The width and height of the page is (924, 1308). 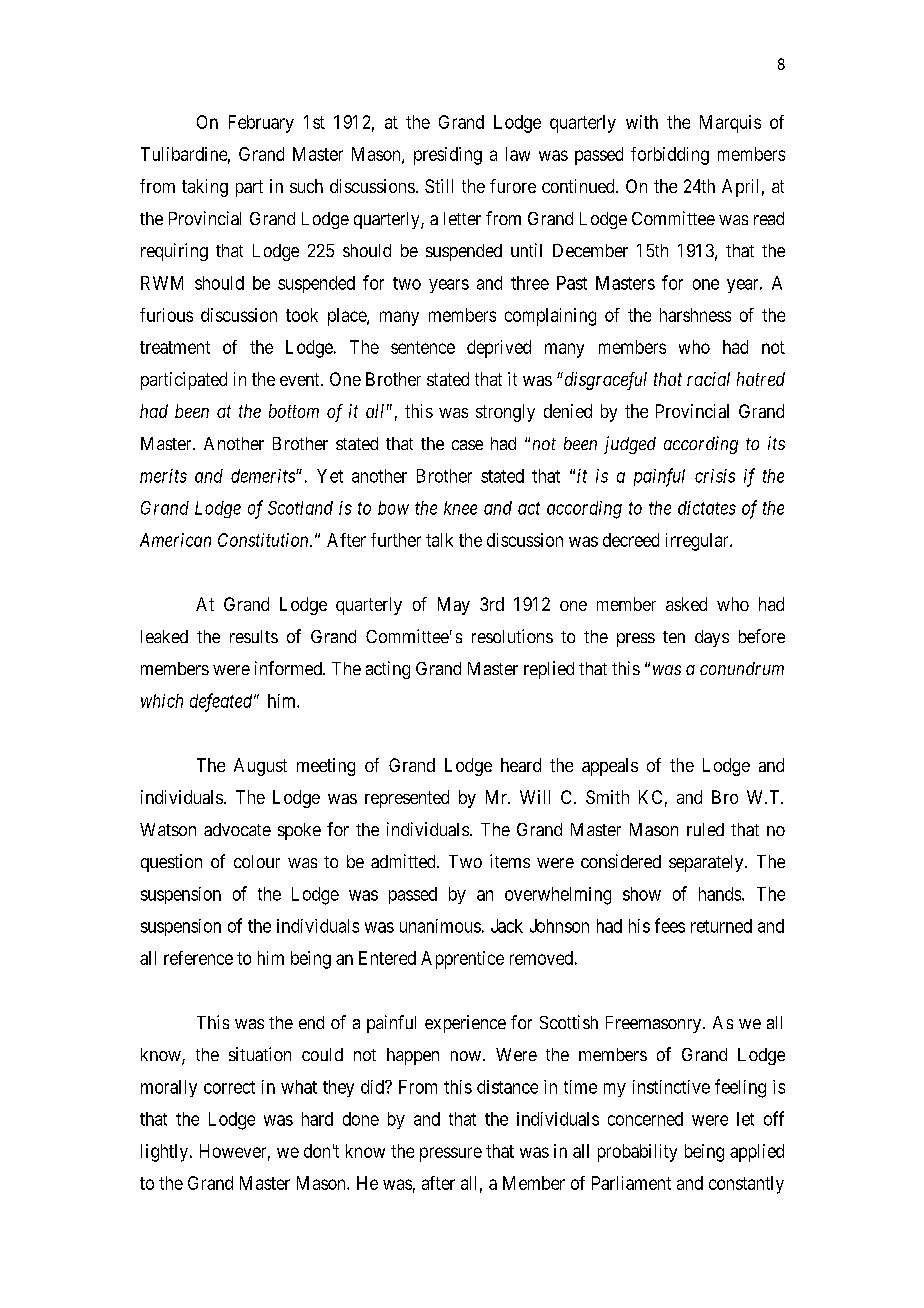 I want to click on applied, so click(x=757, y=1153).
